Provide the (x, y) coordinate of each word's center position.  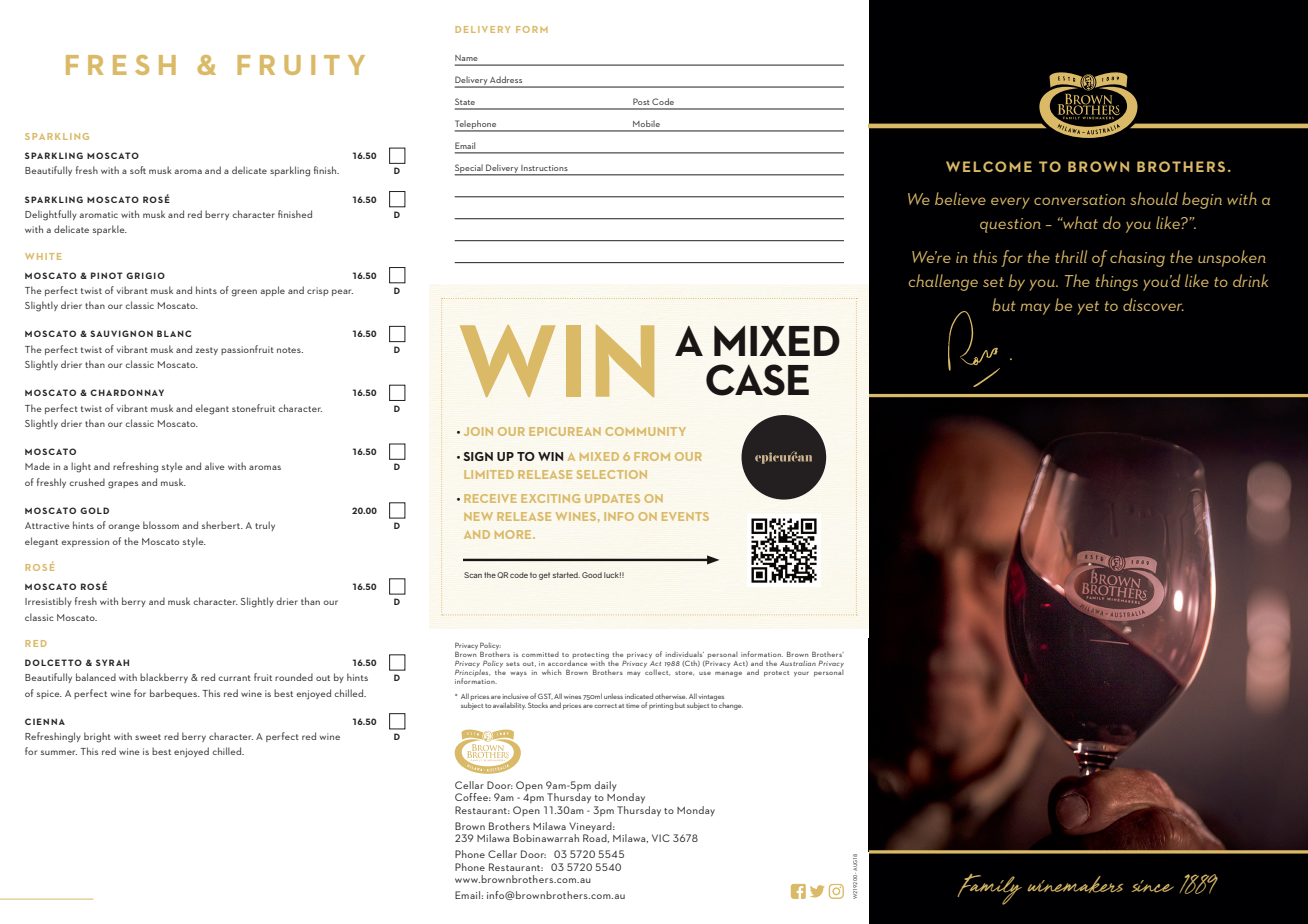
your (801, 674)
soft (138, 170)
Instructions (544, 168)
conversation (1079, 199)
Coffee (473, 797)
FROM (652, 456)
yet (1088, 308)
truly (265, 526)
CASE (757, 380)
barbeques (174, 694)
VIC (661, 838)
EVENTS (685, 516)
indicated (639, 696)
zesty (207, 351)
